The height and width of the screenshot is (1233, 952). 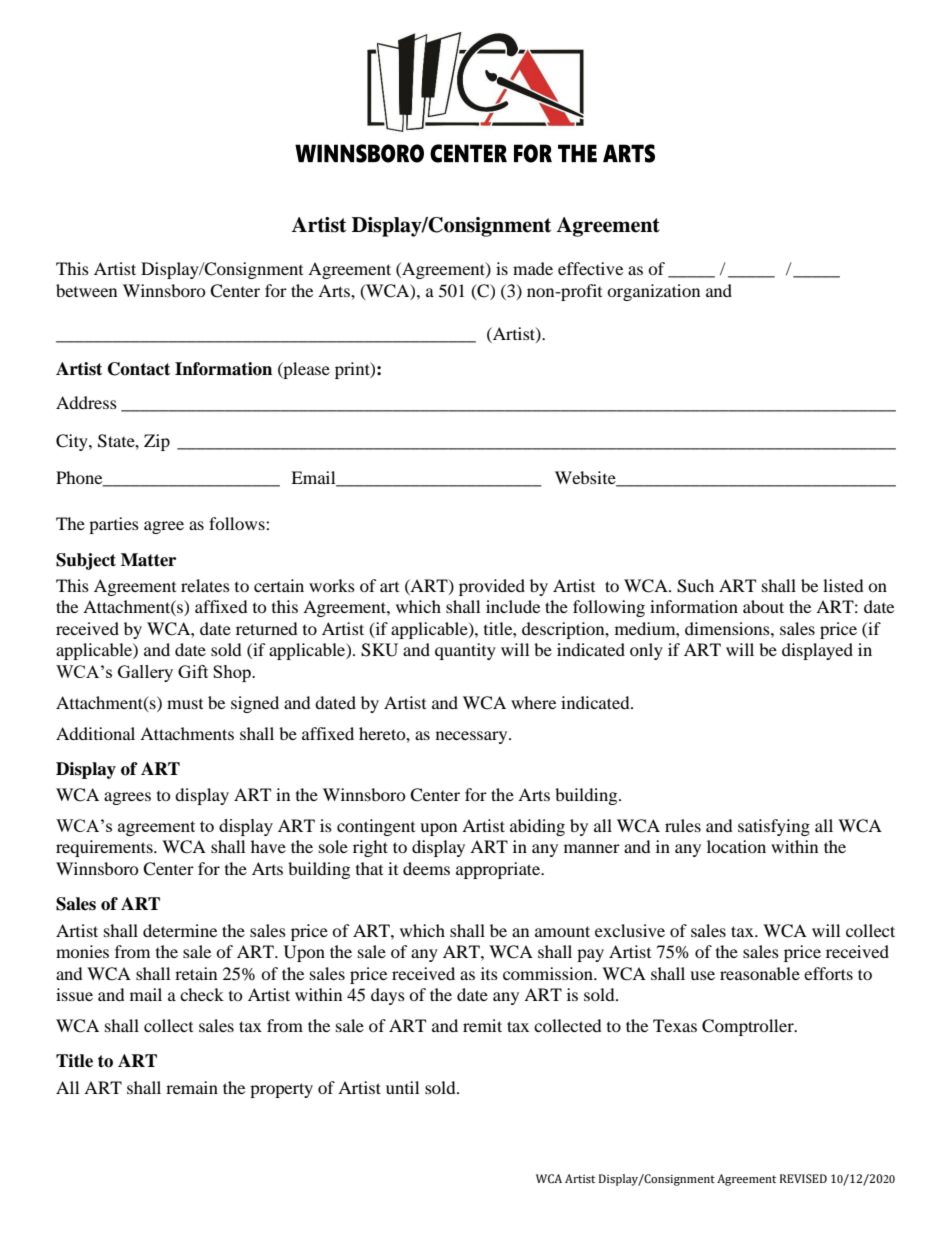 What do you see at coordinates (426, 868) in the screenshot?
I see `deems` at bounding box center [426, 868].
